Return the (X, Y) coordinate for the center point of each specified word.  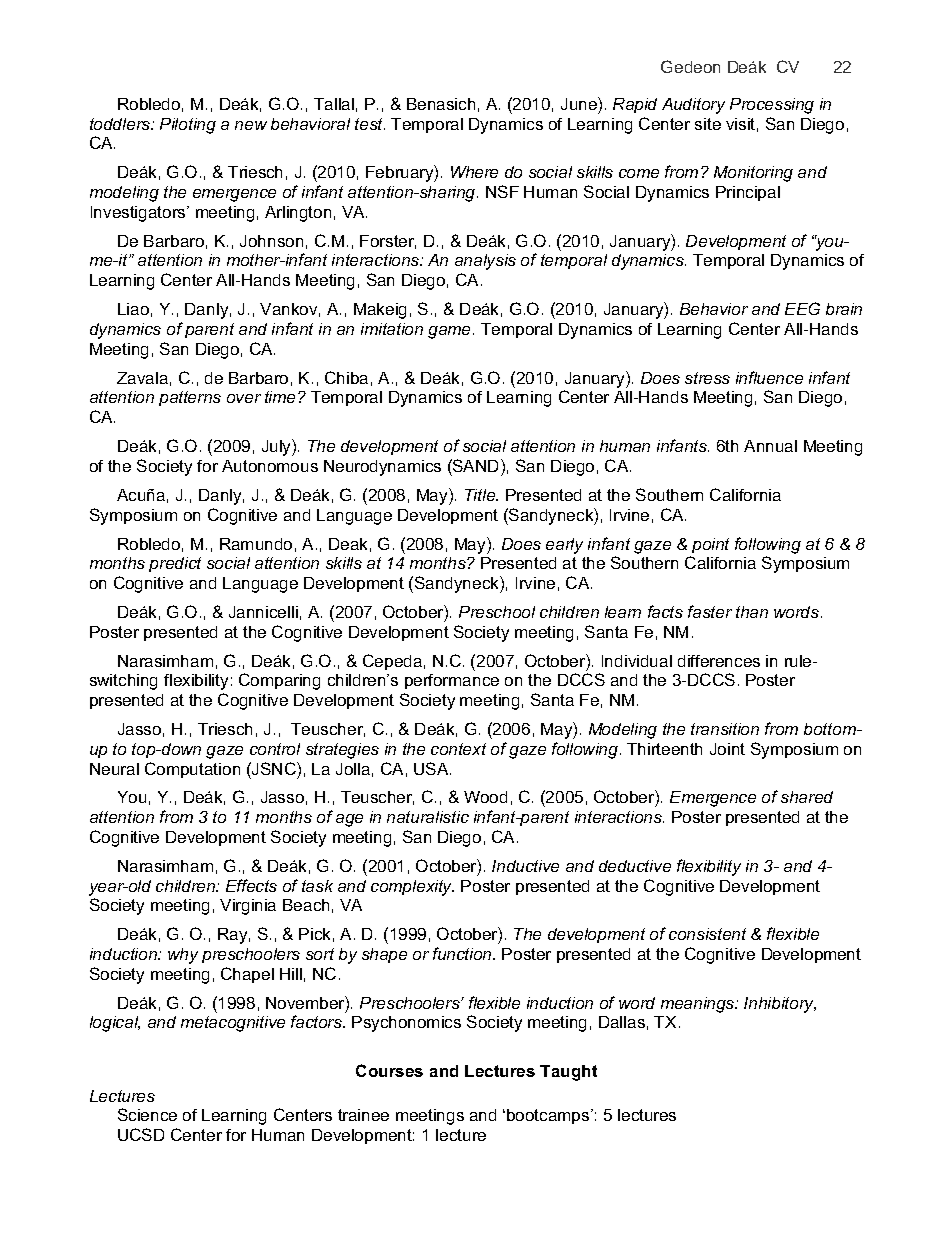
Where (474, 172)
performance (452, 681)
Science (147, 1114)
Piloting (188, 126)
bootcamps (549, 1116)
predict (175, 564)
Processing (772, 106)
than (752, 612)
